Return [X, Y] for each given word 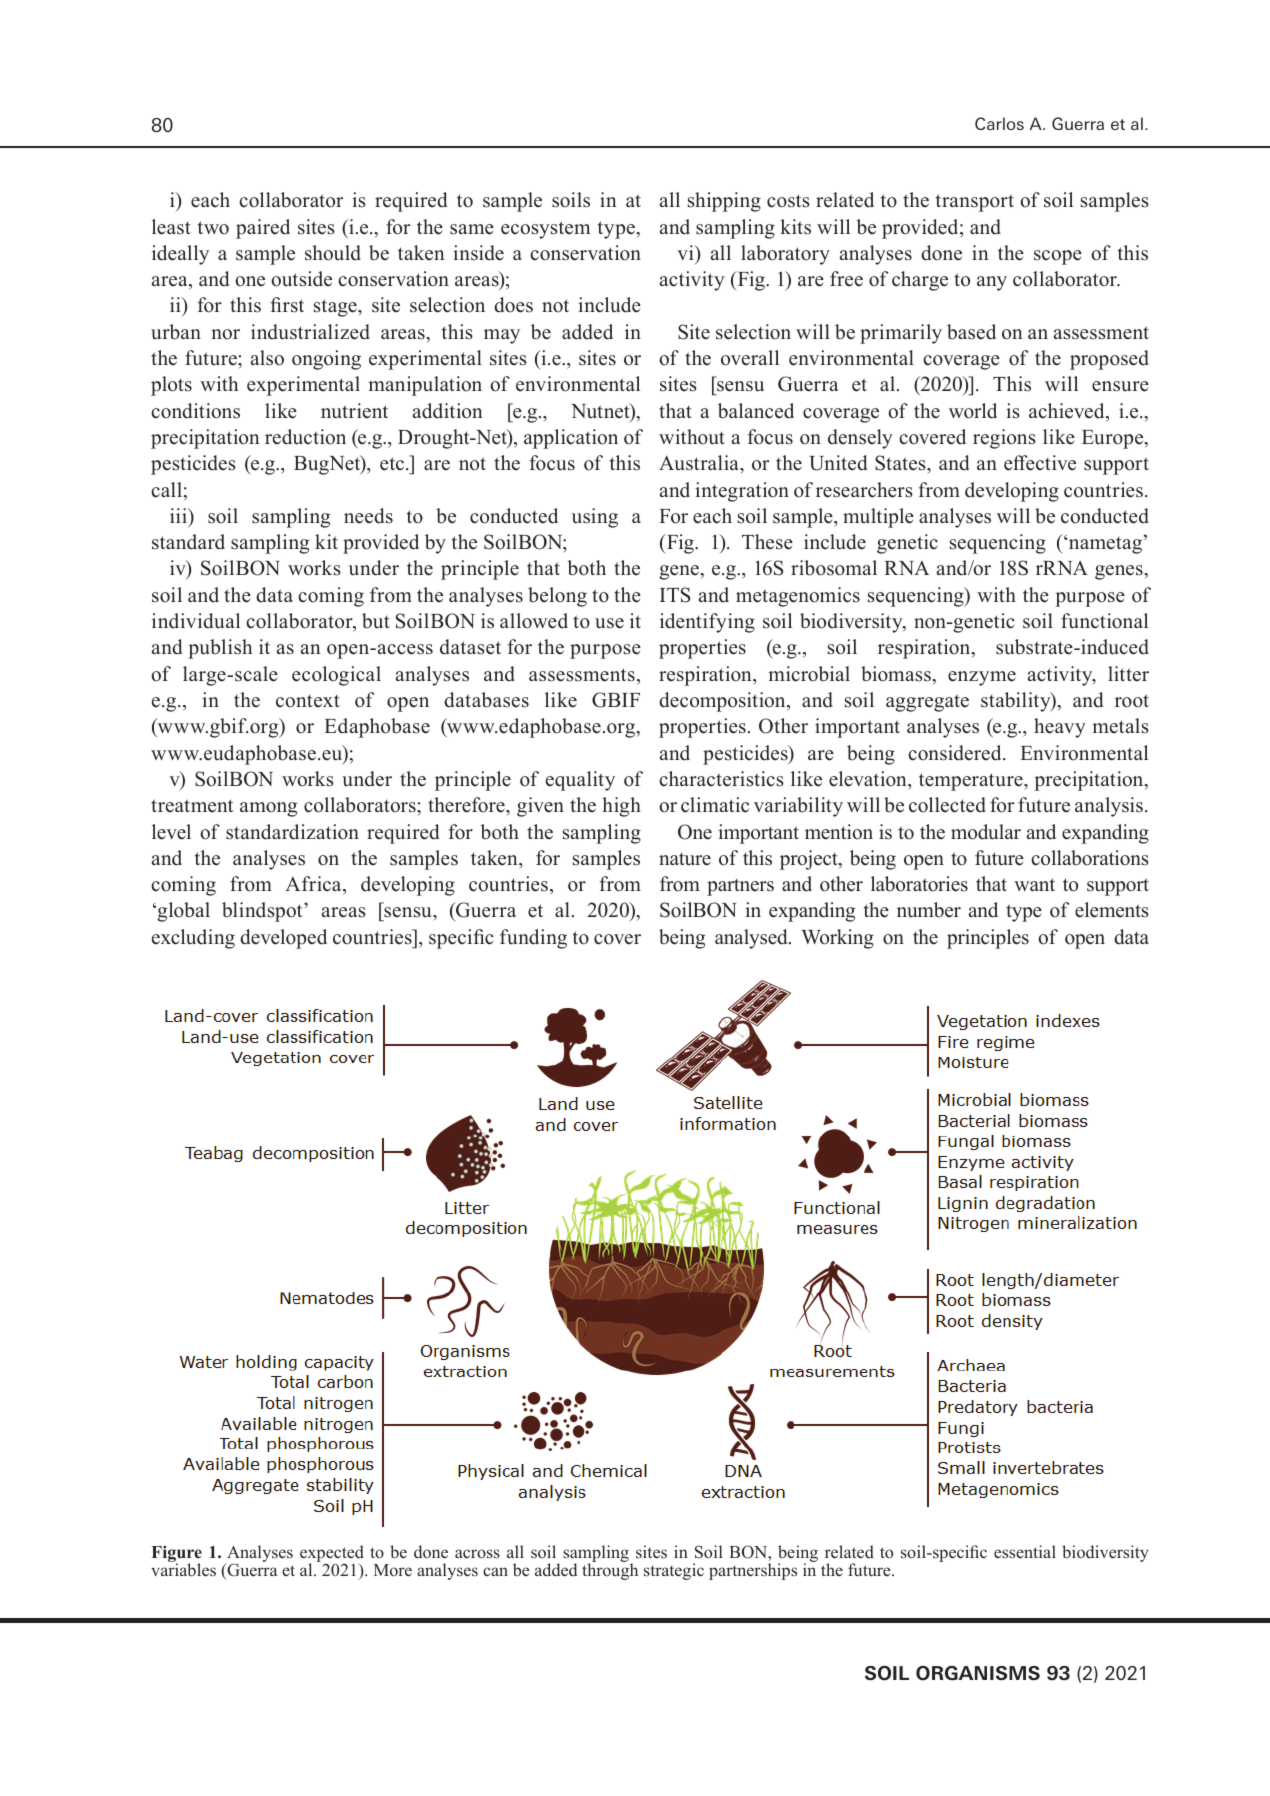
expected [332, 1554]
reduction [305, 437]
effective [1040, 463]
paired [263, 229]
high [621, 807]
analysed [752, 939]
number [929, 910]
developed [283, 939]
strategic [674, 1571]
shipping [724, 202]
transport [975, 203]
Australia [700, 463]
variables [183, 1568]
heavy [1060, 728]
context [308, 701]
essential [1025, 1551]
